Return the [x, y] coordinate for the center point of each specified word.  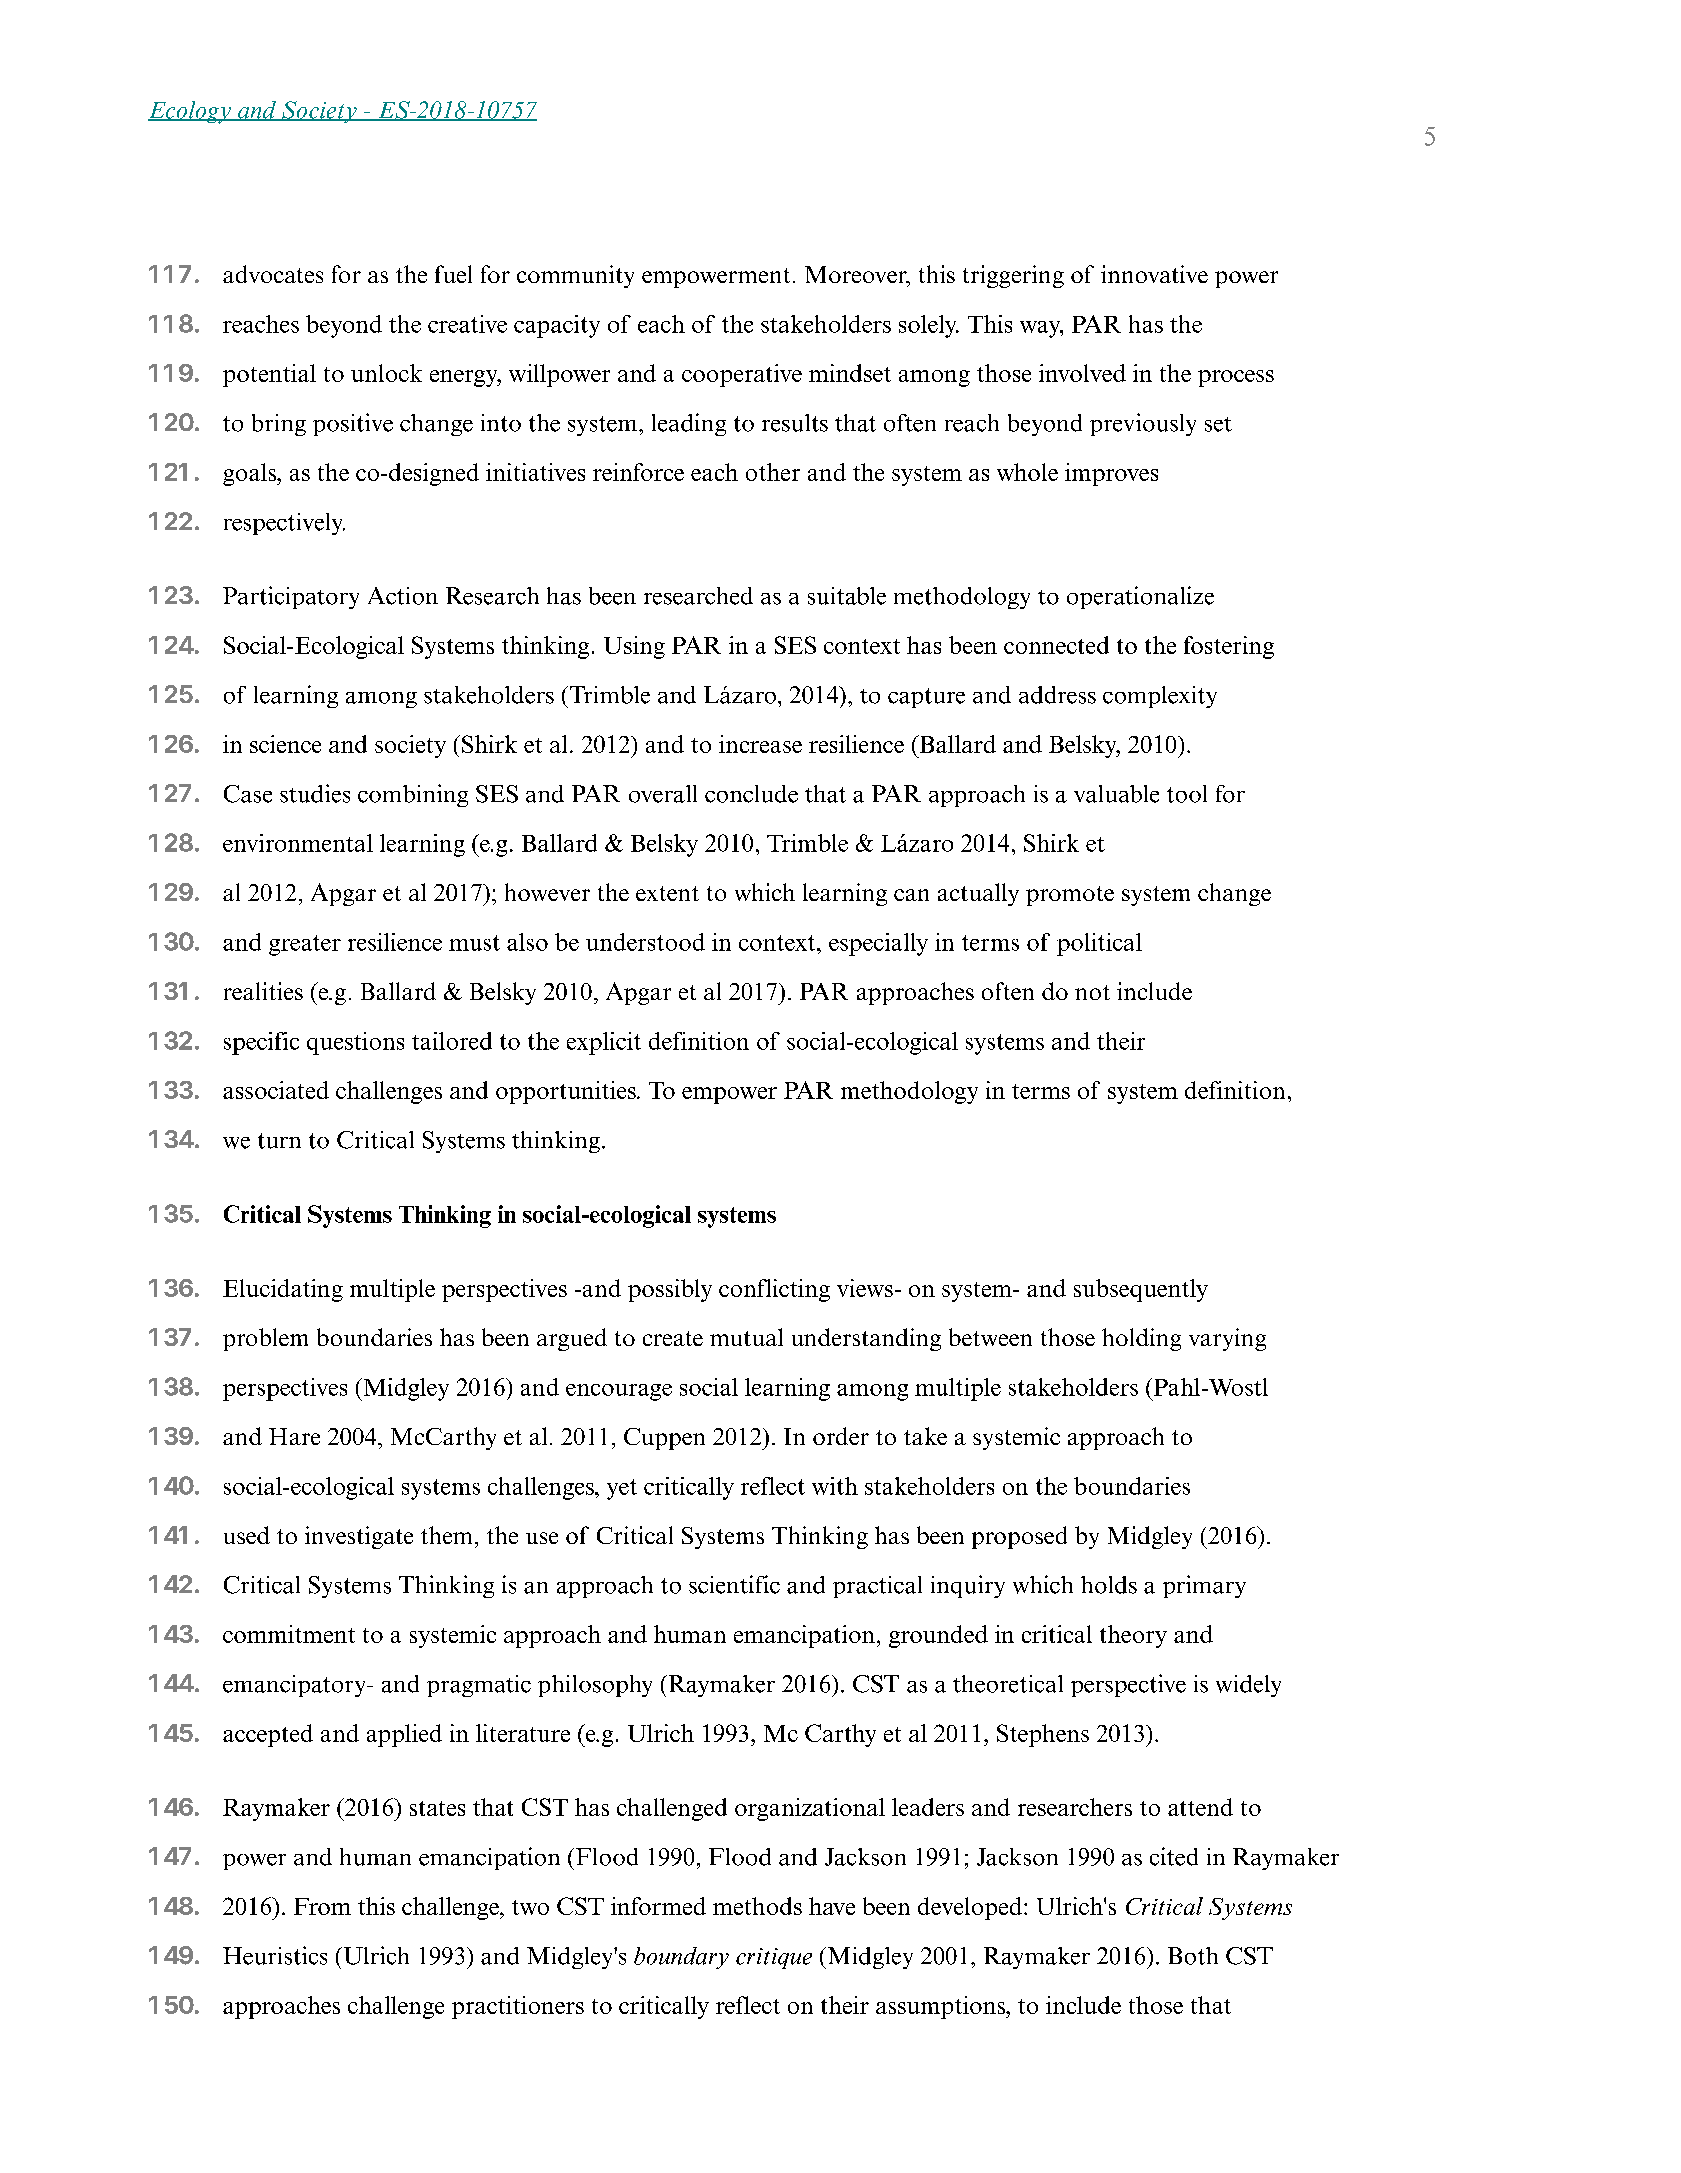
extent [667, 893]
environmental [298, 843]
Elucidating [283, 1290]
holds [1109, 1585]
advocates [273, 274]
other [773, 472]
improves [1111, 474]
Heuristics [275, 1955]
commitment [289, 1634]
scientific [734, 1584]
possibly [670, 1290]
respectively [284, 524]
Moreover [857, 276]
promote [1070, 896]
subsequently [1141, 1290]
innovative [1154, 274]
